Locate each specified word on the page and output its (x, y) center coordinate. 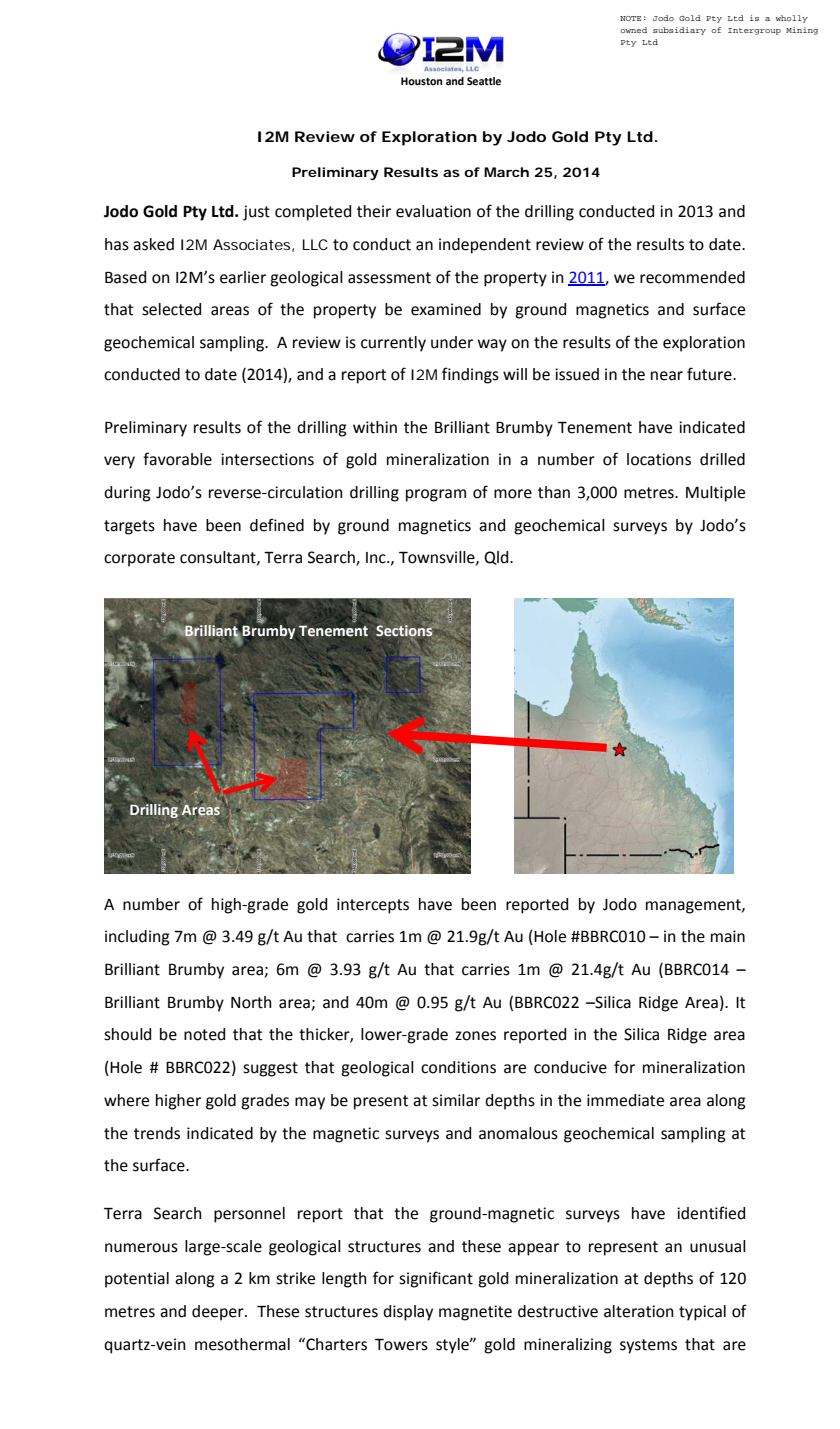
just (256, 213)
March (506, 172)
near (667, 376)
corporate (139, 559)
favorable (177, 459)
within (375, 427)
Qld (497, 558)
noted (204, 1034)
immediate (625, 1100)
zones (475, 1036)
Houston (421, 81)
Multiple (715, 494)
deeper (219, 1313)
